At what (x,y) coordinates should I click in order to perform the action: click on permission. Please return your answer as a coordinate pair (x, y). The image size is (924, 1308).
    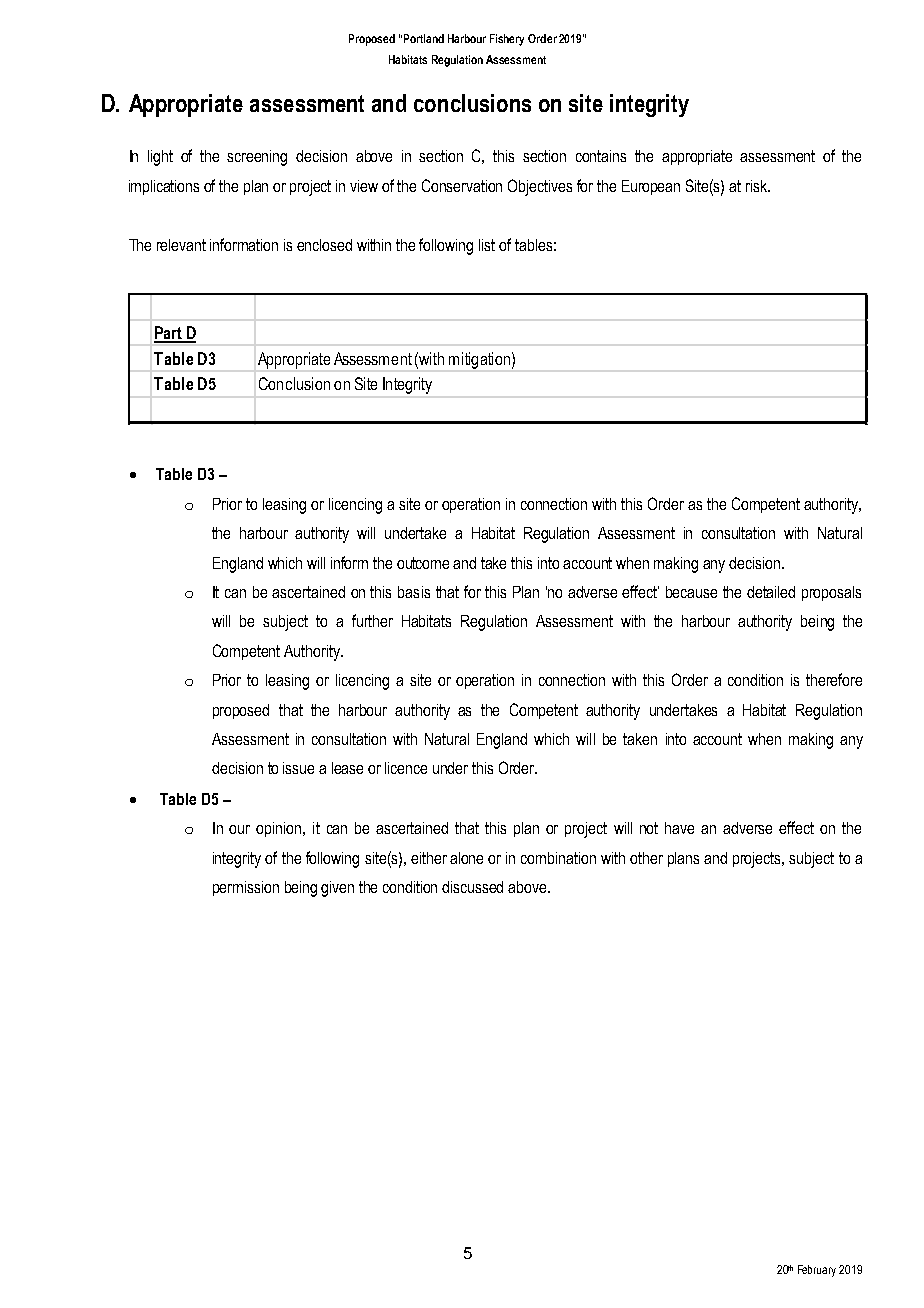
    Looking at the image, I should click on (246, 888).
